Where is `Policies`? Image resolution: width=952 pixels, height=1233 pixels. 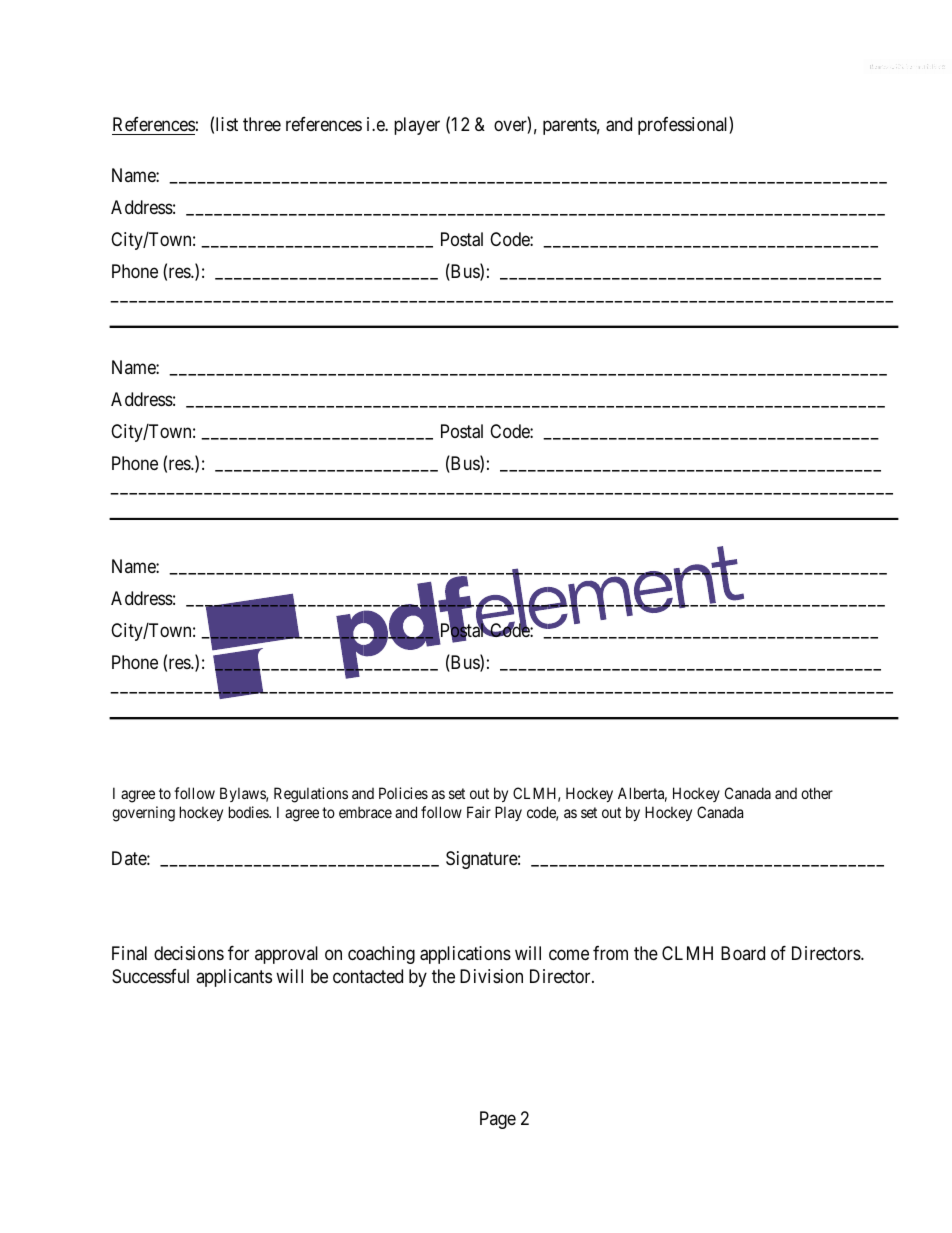 Policies is located at coordinates (403, 793).
